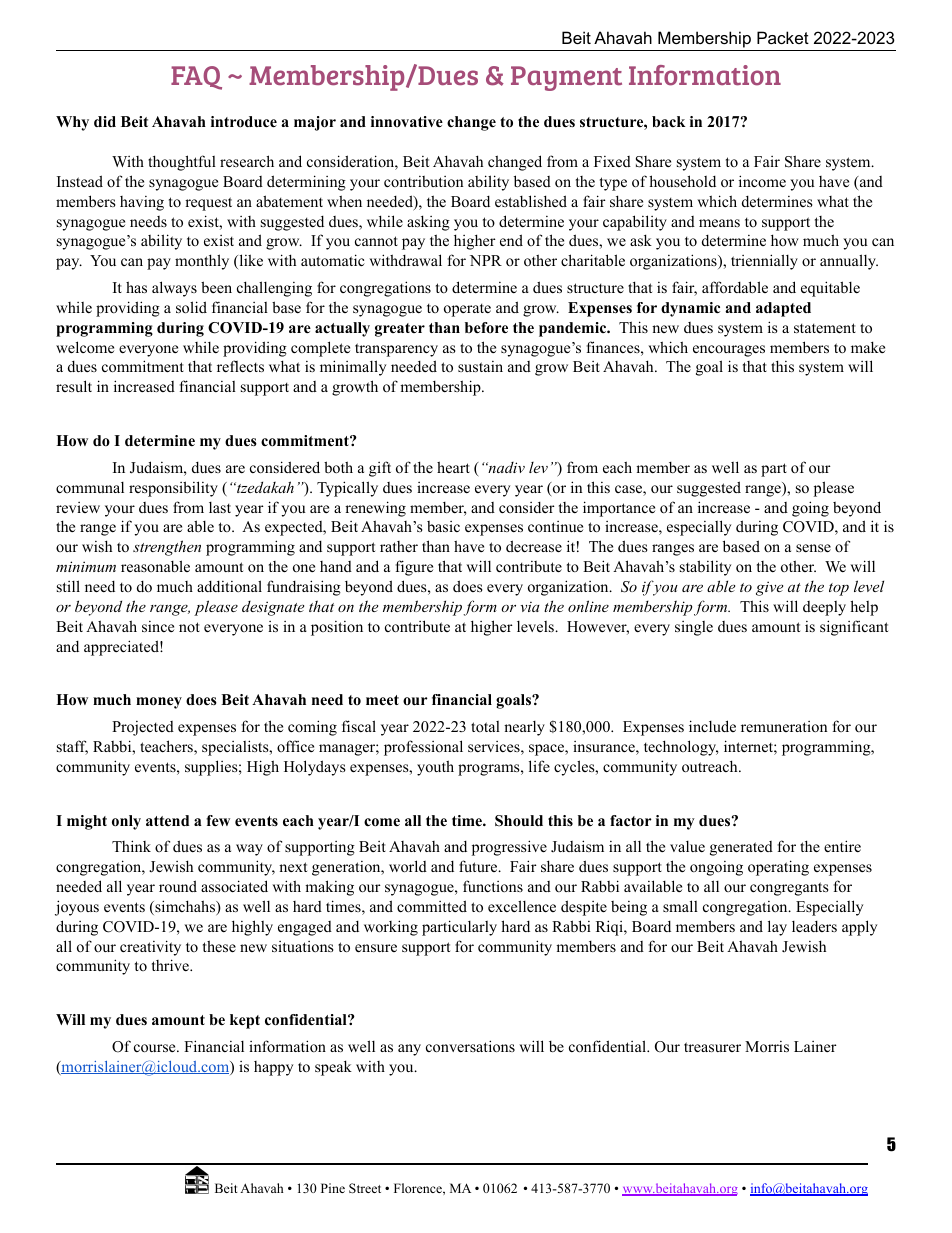 This document has height=1233, width=952. What do you see at coordinates (530, 606) in the document?
I see `via` at bounding box center [530, 606].
